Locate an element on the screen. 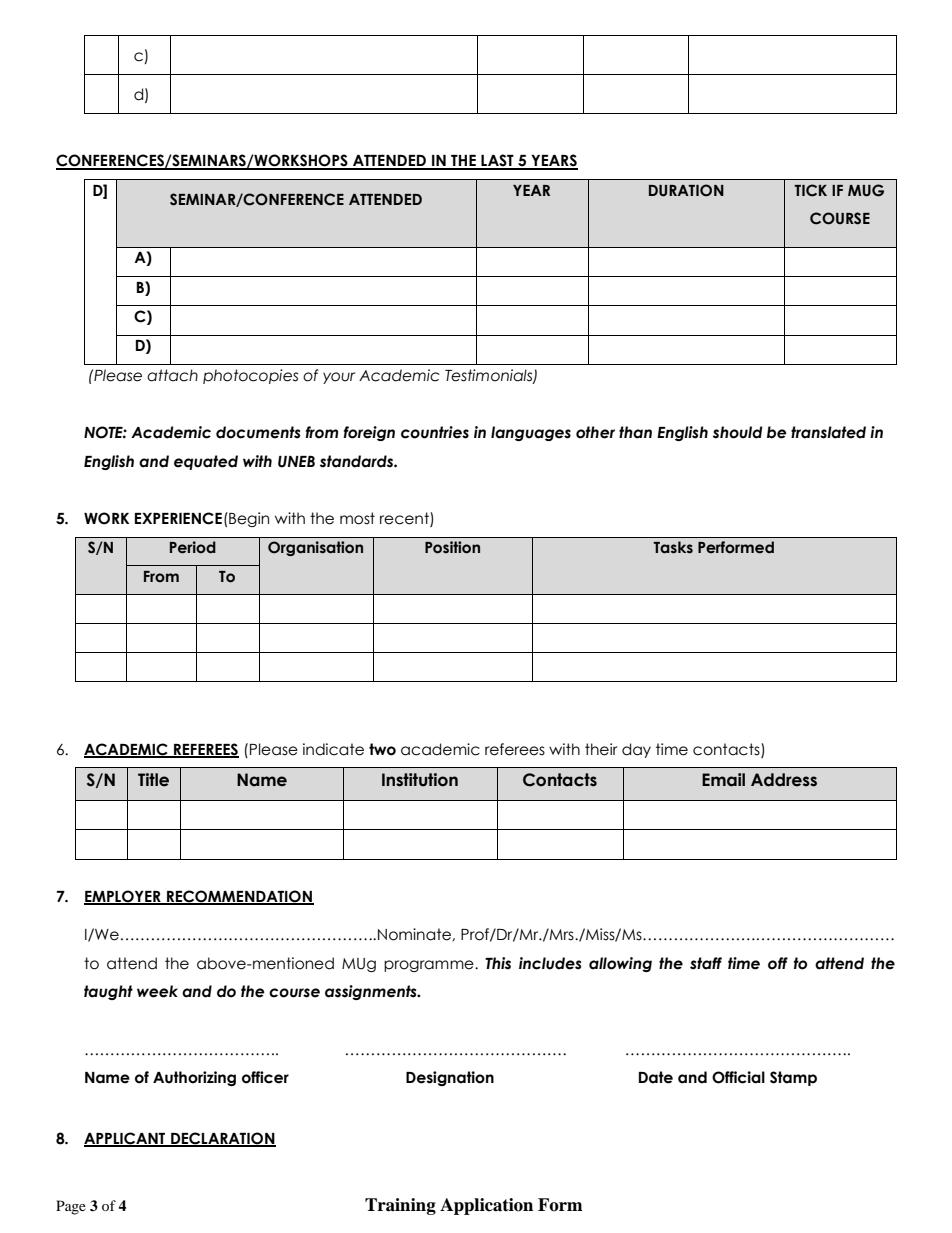  two is located at coordinates (382, 749).
